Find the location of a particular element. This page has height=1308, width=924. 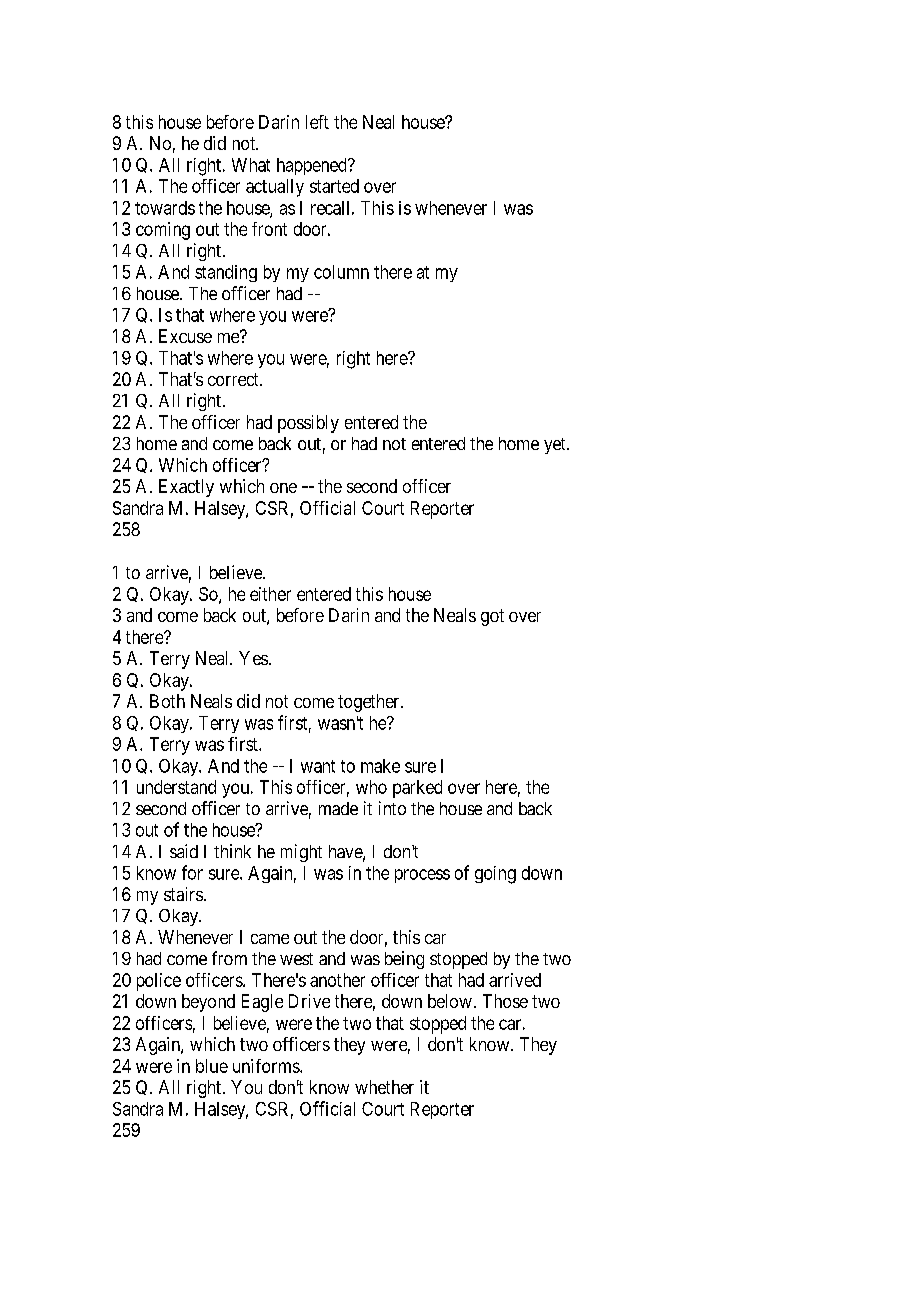

understand is located at coordinates (176, 787).
